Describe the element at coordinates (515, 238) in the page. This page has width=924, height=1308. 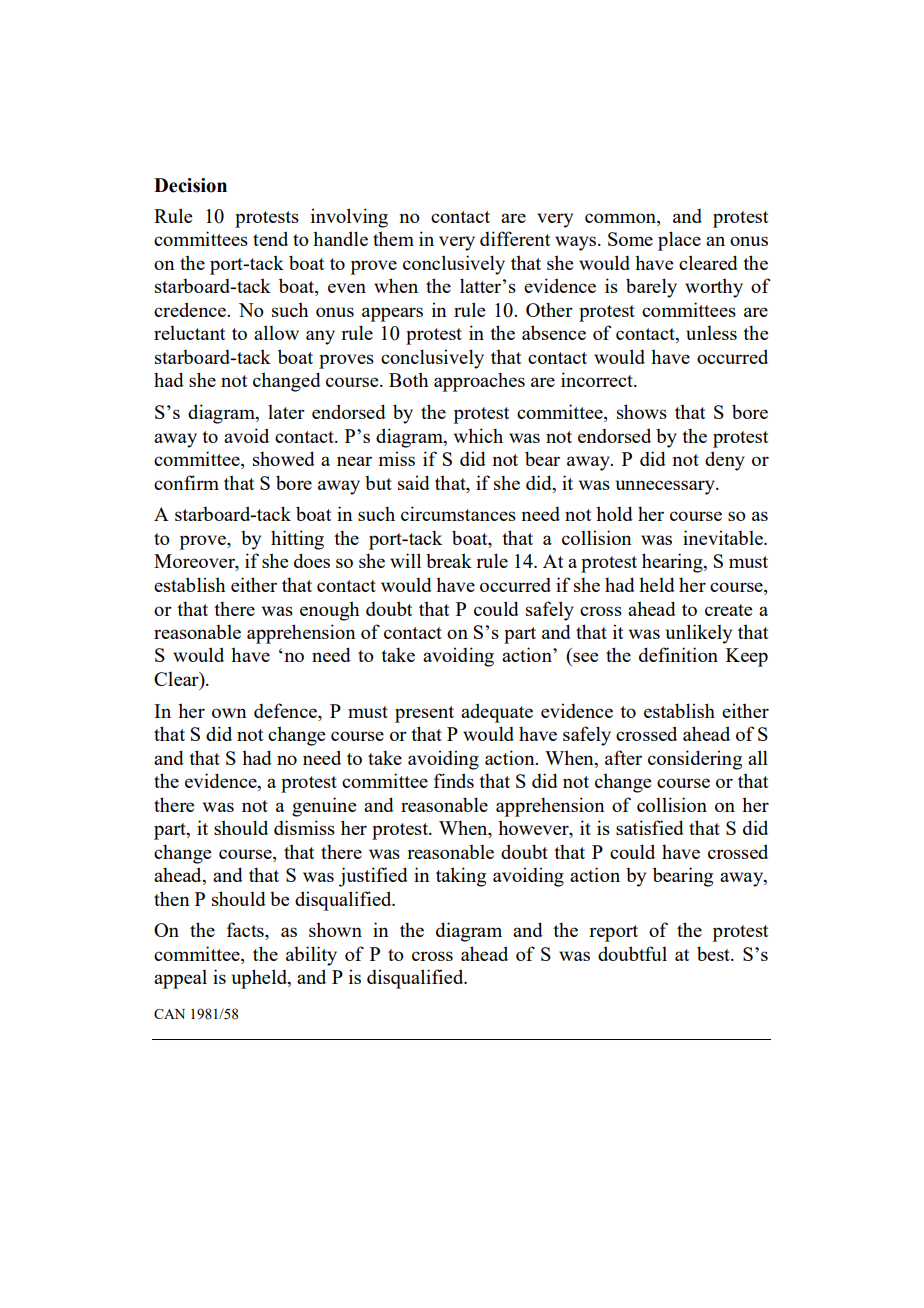
I see `different` at that location.
